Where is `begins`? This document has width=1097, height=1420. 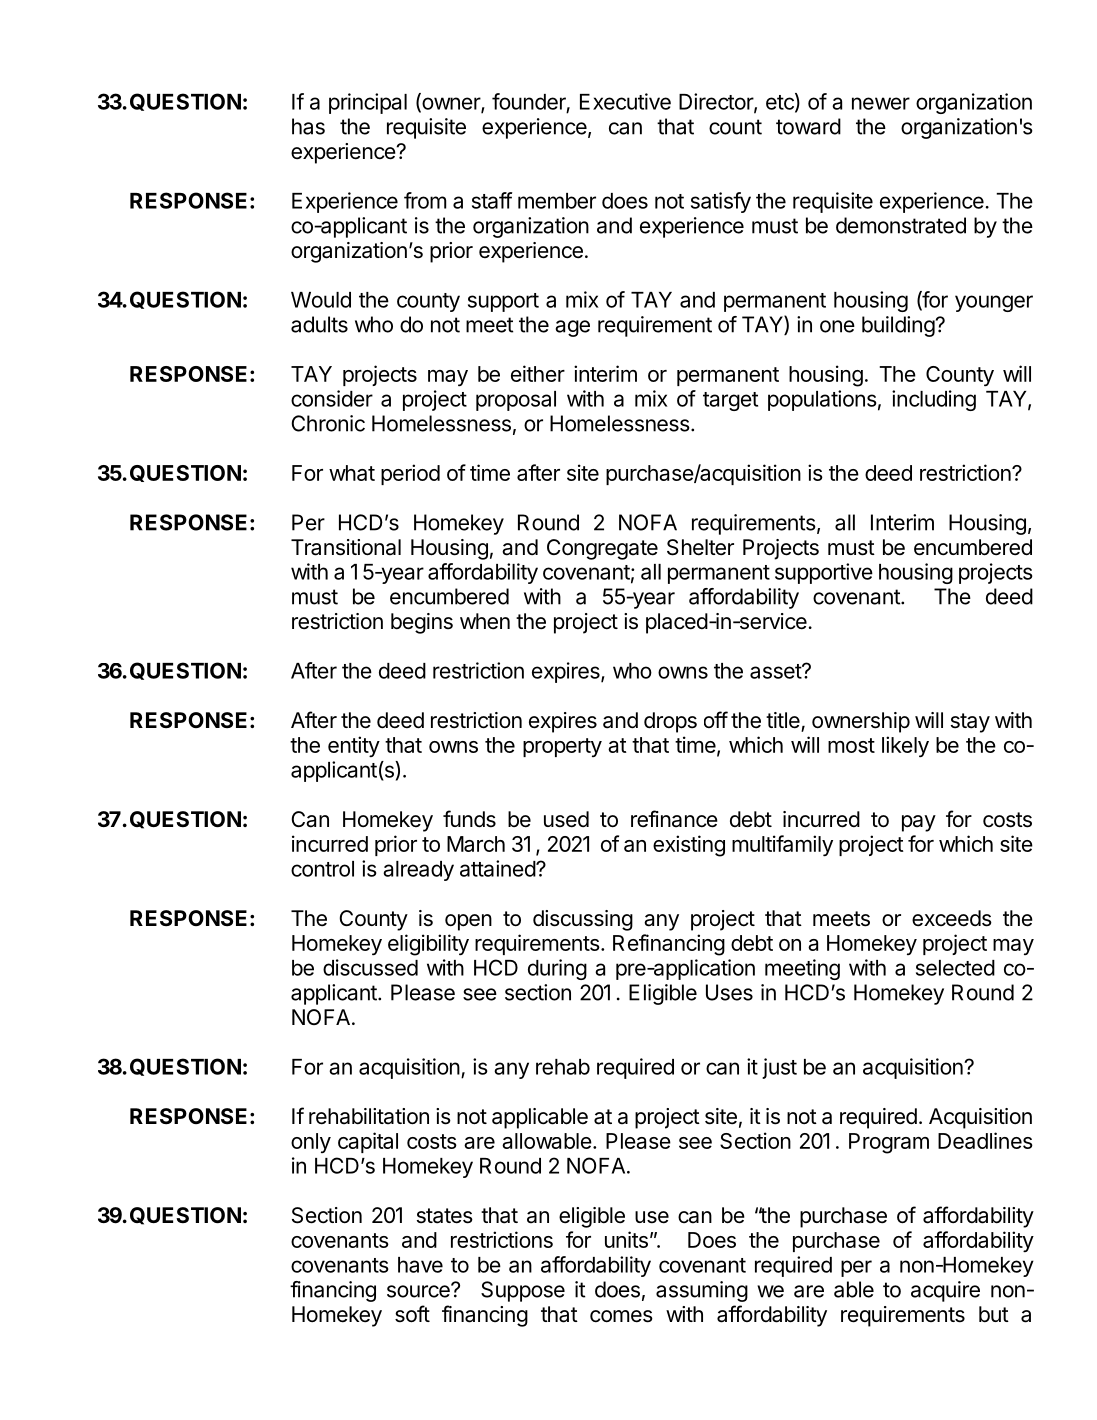
begins is located at coordinates (422, 623).
